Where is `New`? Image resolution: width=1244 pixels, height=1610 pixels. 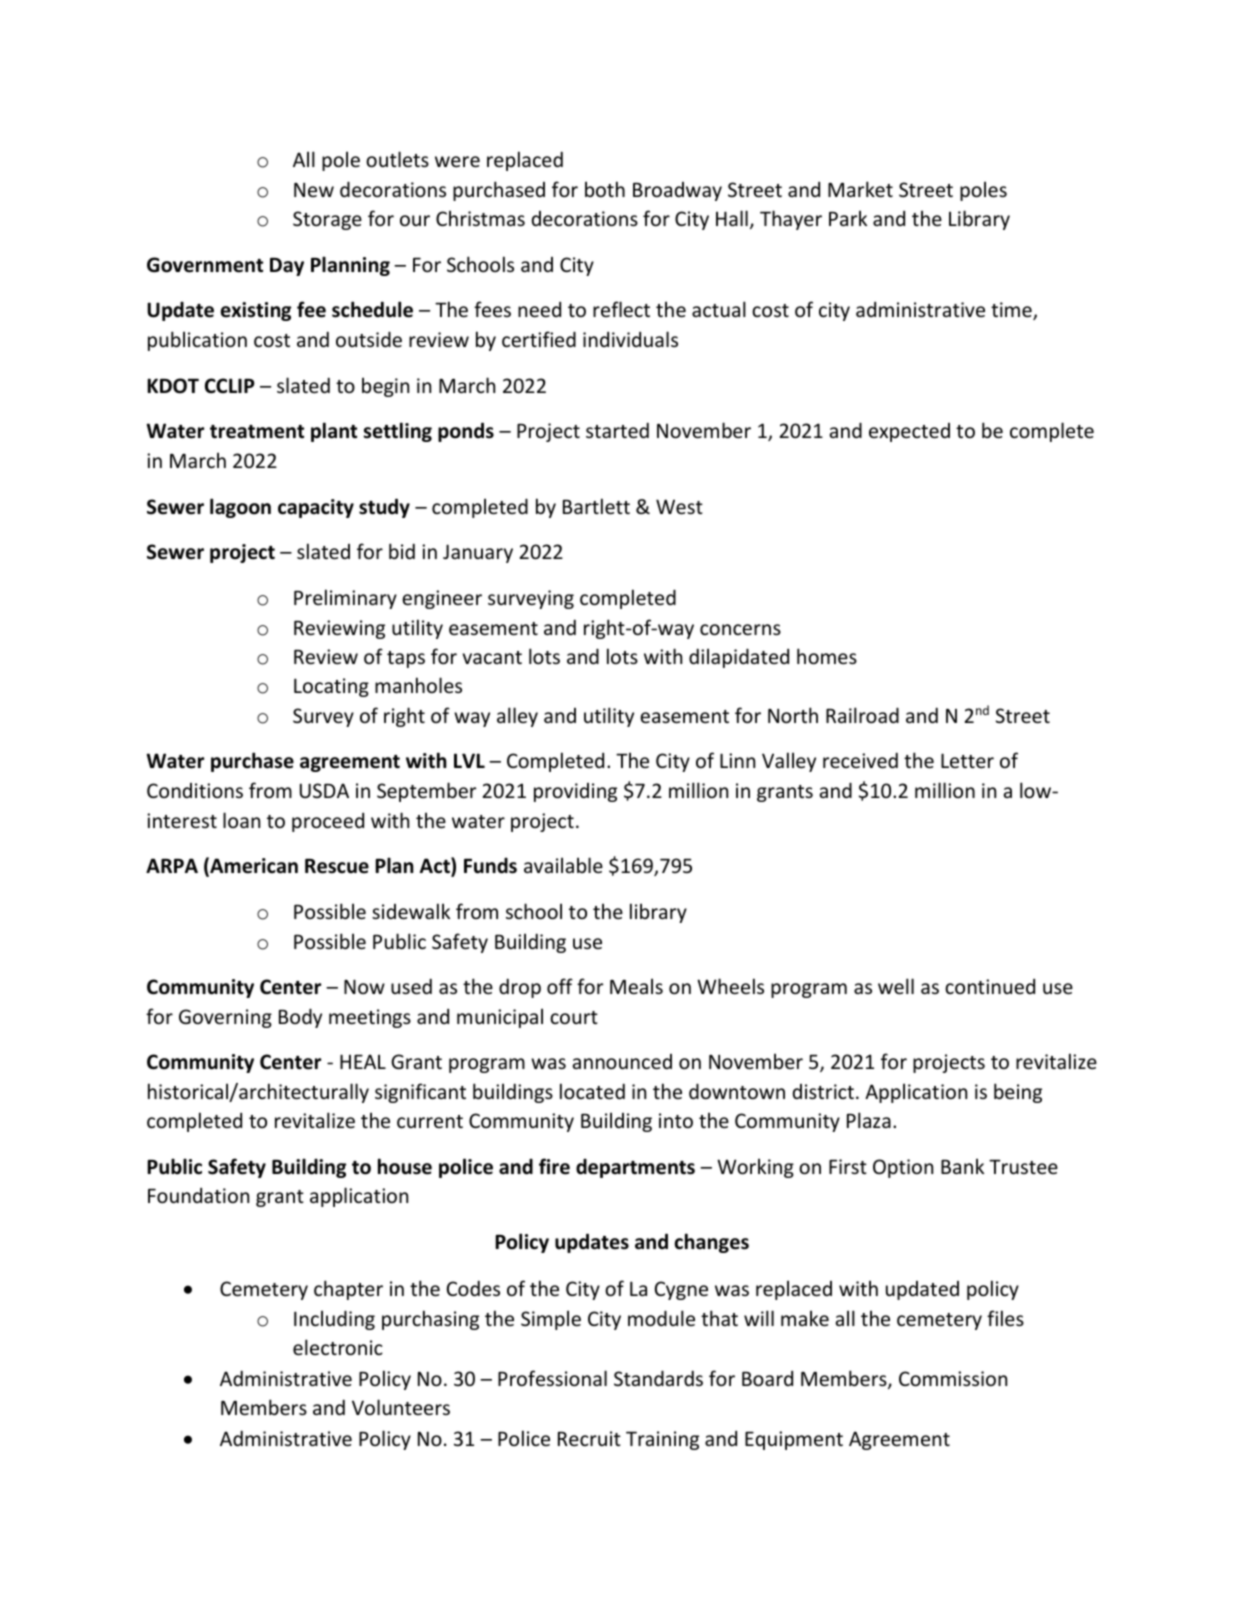 New is located at coordinates (314, 190).
